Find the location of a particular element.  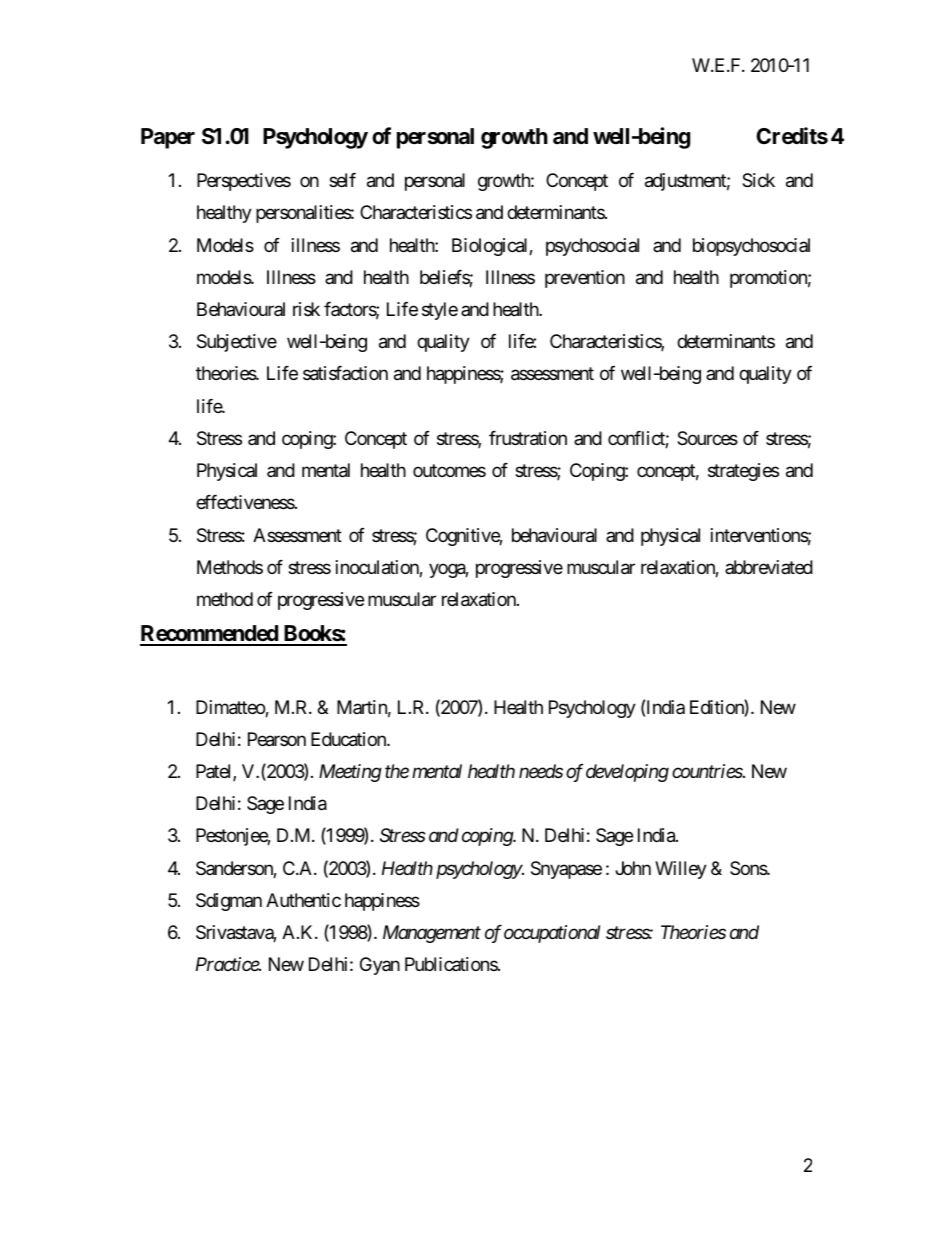

frustration is located at coordinates (528, 438).
